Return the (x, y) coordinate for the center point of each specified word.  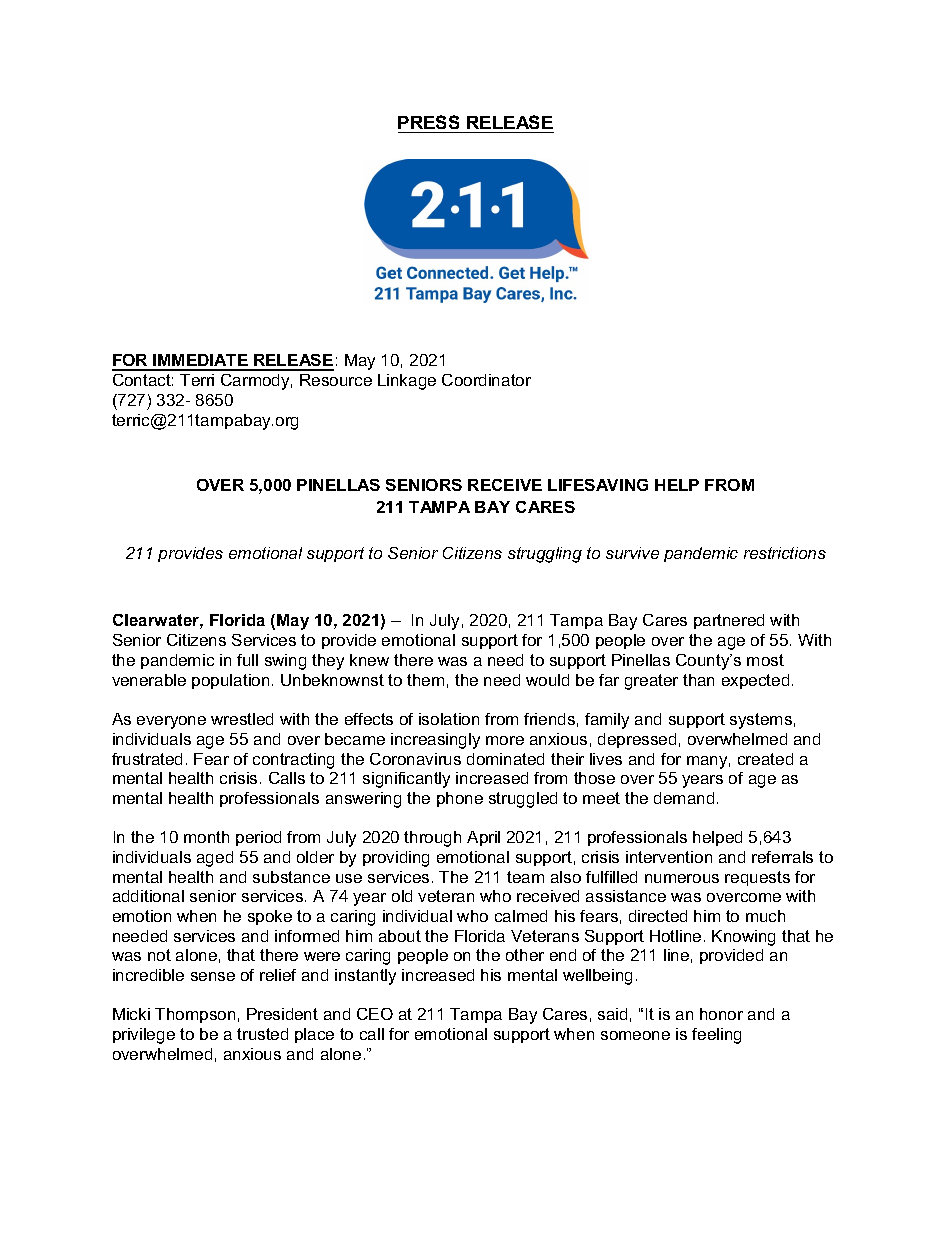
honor (721, 1014)
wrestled (242, 719)
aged (215, 859)
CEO (375, 1014)
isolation (449, 719)
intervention (669, 857)
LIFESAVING (598, 485)
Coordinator (486, 380)
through (432, 839)
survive (632, 553)
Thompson (195, 1015)
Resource (336, 380)
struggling (545, 555)
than (698, 680)
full (247, 660)
